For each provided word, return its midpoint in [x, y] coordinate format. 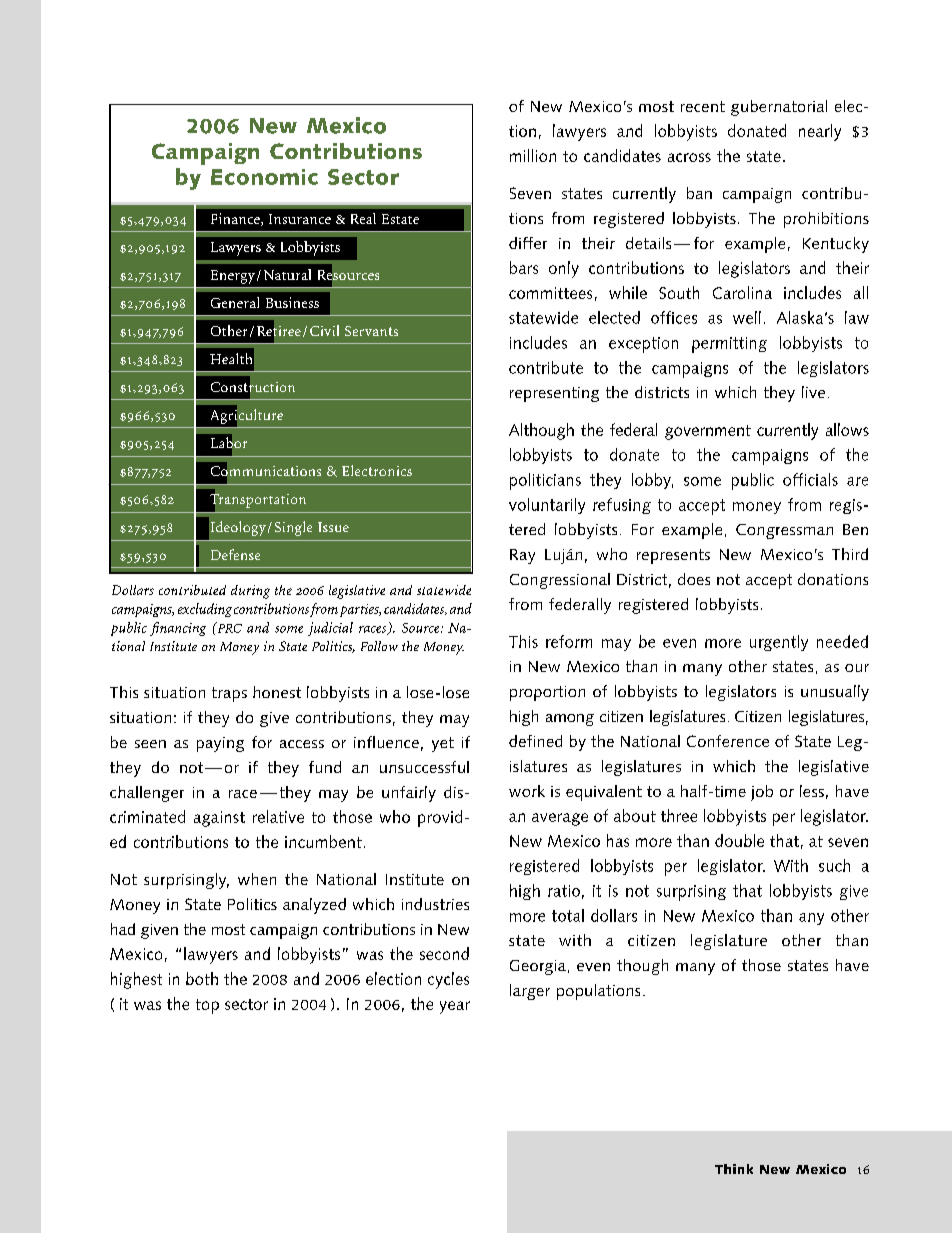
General [235, 302]
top [207, 1006]
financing [178, 629]
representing [554, 394]
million [533, 155]
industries [435, 904]
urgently [779, 643]
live [813, 392]
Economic [264, 177]
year [455, 1007]
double [739, 840]
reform [569, 641]
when [257, 879]
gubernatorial [779, 108]
